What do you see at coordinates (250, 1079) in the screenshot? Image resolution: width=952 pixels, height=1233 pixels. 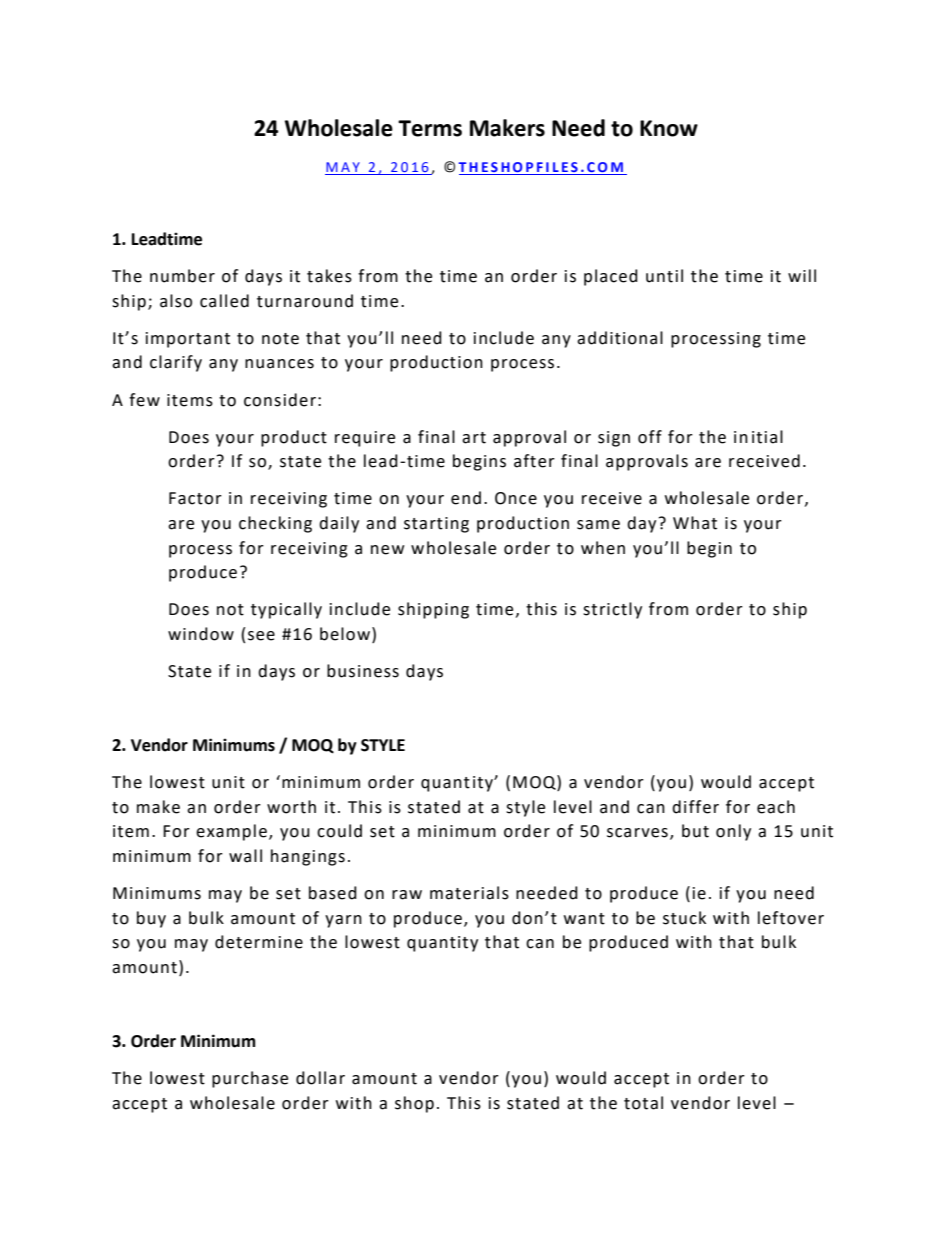 I see `purchase` at bounding box center [250, 1079].
